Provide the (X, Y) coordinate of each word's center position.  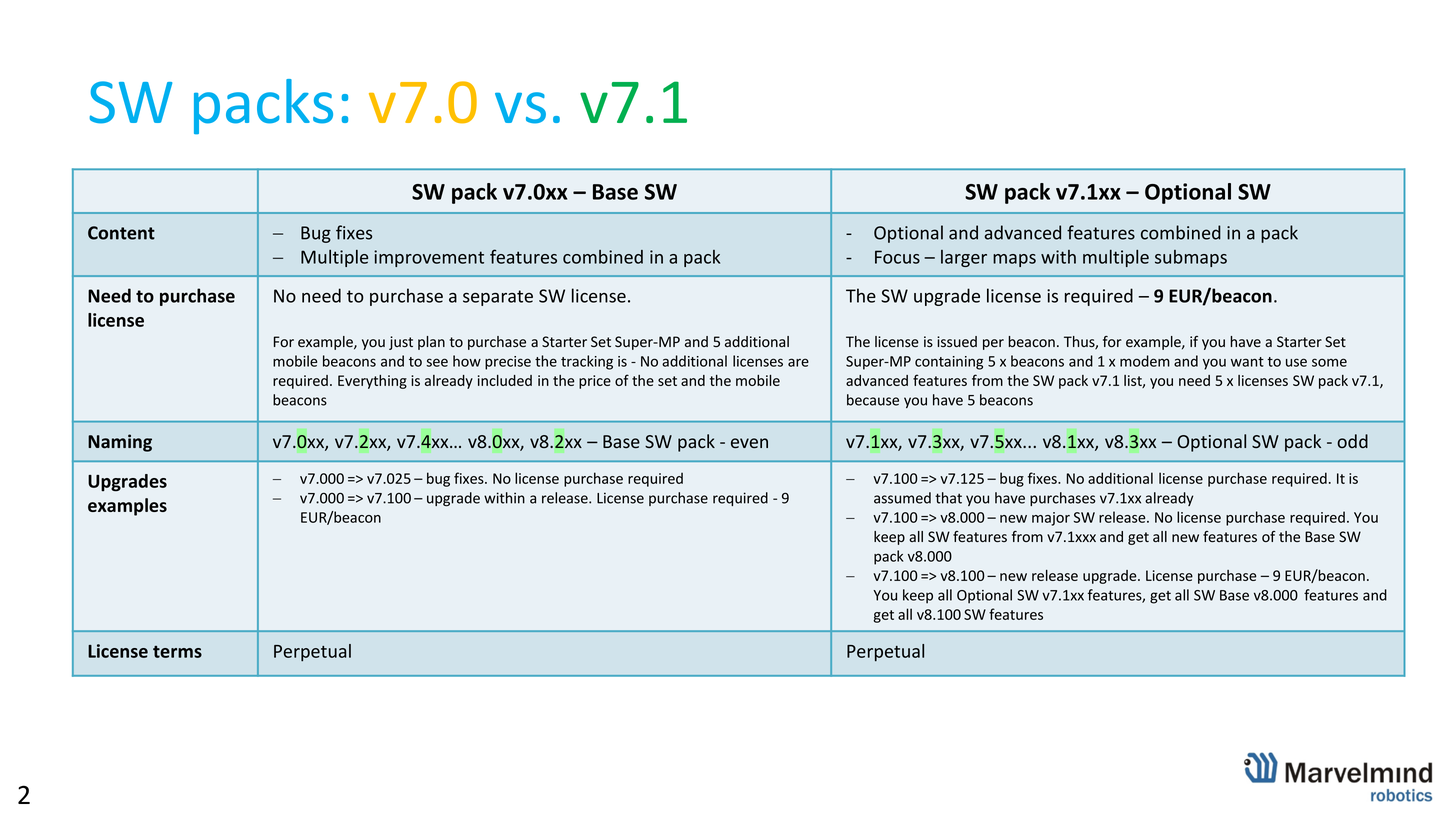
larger (964, 258)
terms (177, 652)
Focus (897, 257)
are (798, 362)
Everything (372, 382)
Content (121, 233)
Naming (120, 443)
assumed (902, 498)
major (1051, 519)
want (1247, 362)
